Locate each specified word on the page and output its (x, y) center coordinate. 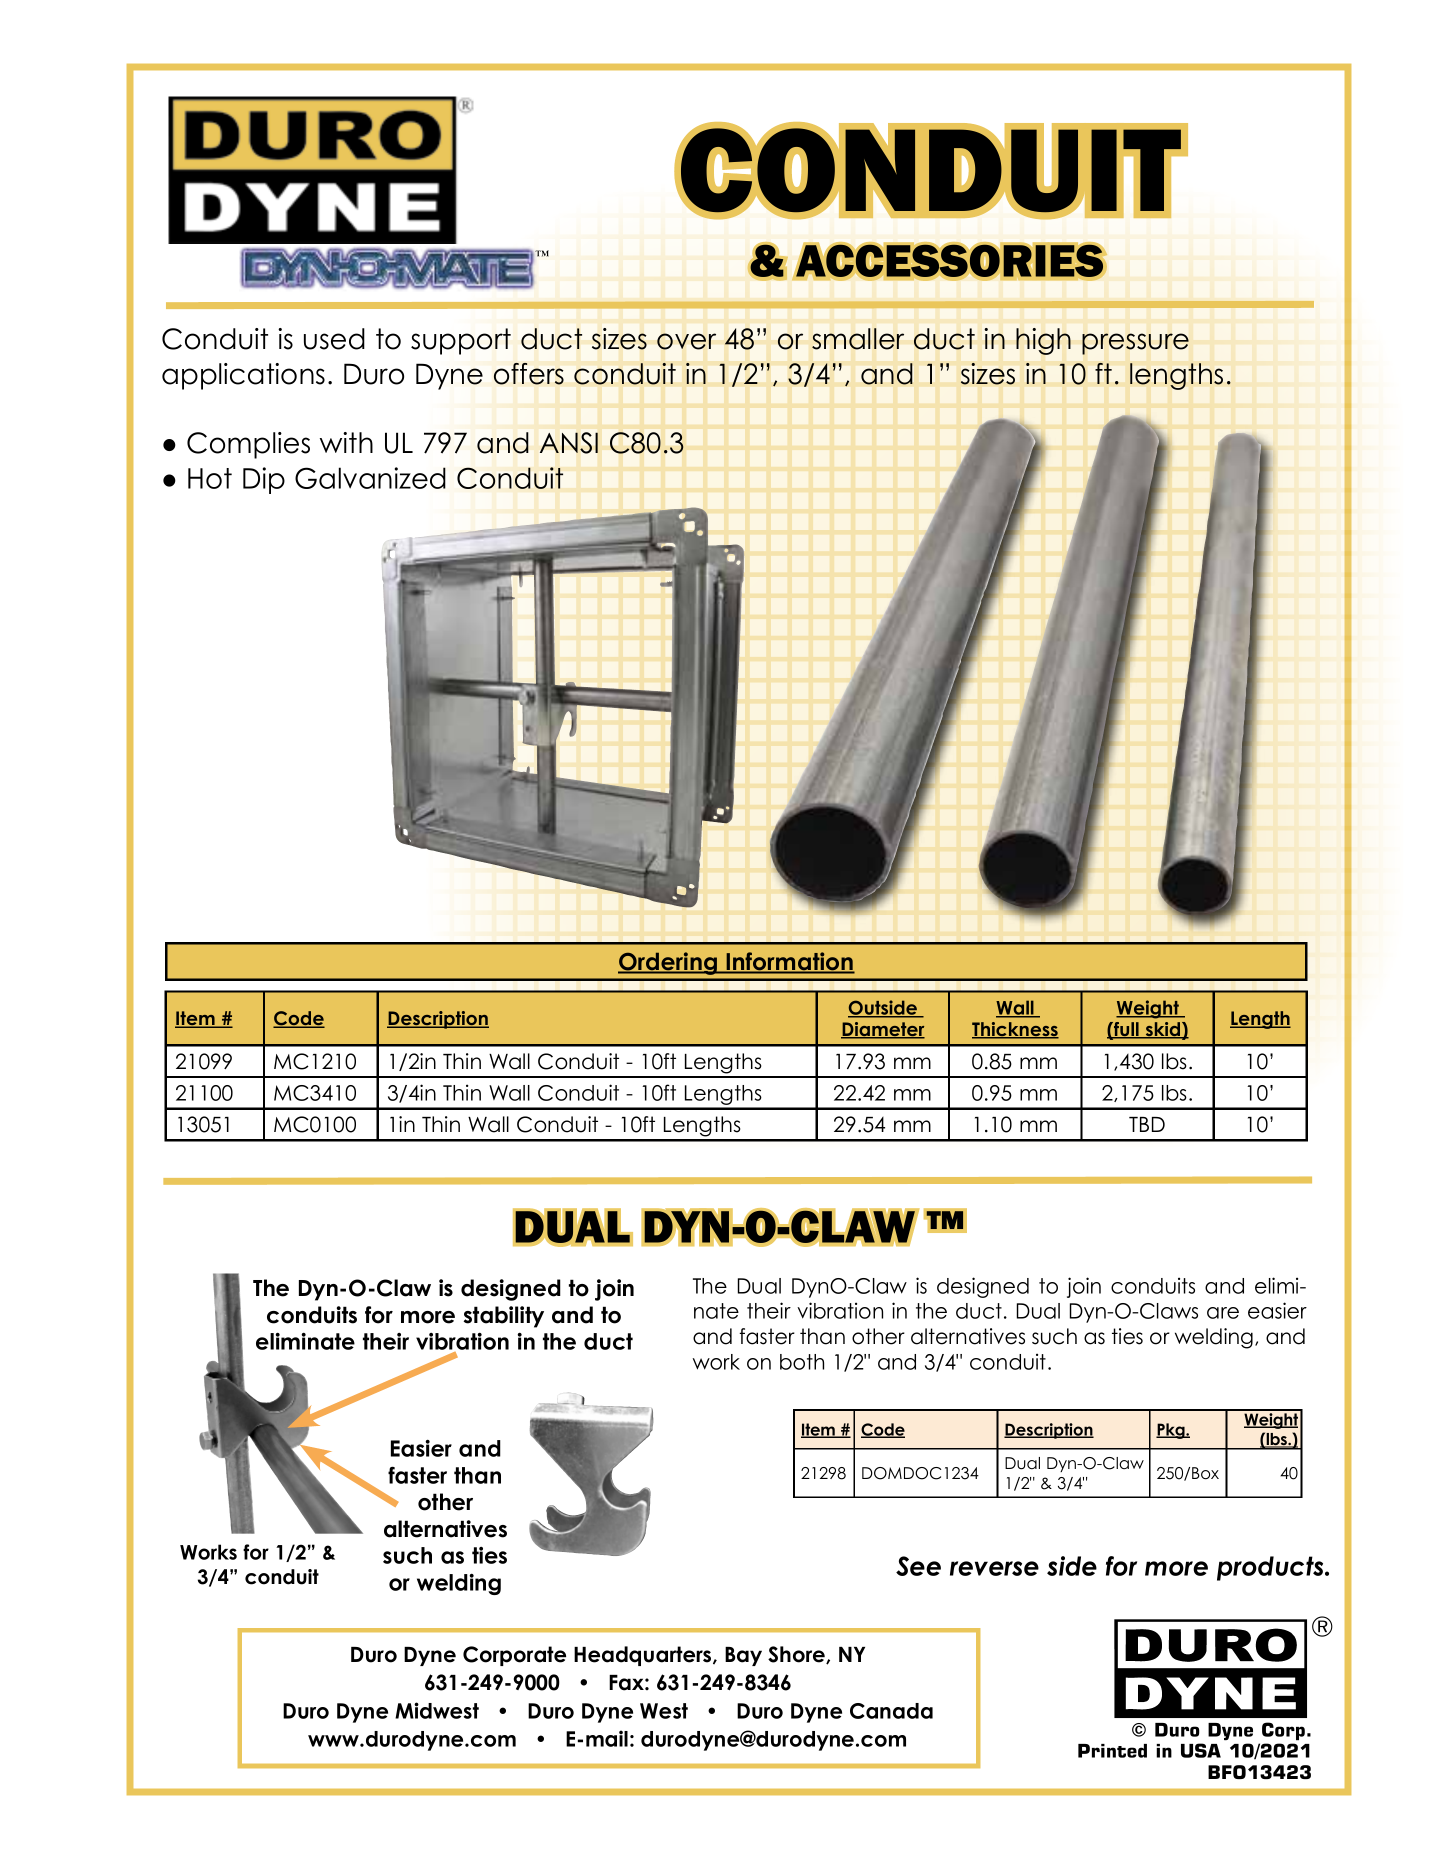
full (1126, 1030)
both (802, 1362)
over (686, 341)
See (918, 1566)
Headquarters (644, 1656)
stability (504, 1317)
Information (789, 962)
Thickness (1015, 1030)
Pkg (1171, 1431)
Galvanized (370, 478)
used (334, 339)
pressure (1135, 344)
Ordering (669, 963)
